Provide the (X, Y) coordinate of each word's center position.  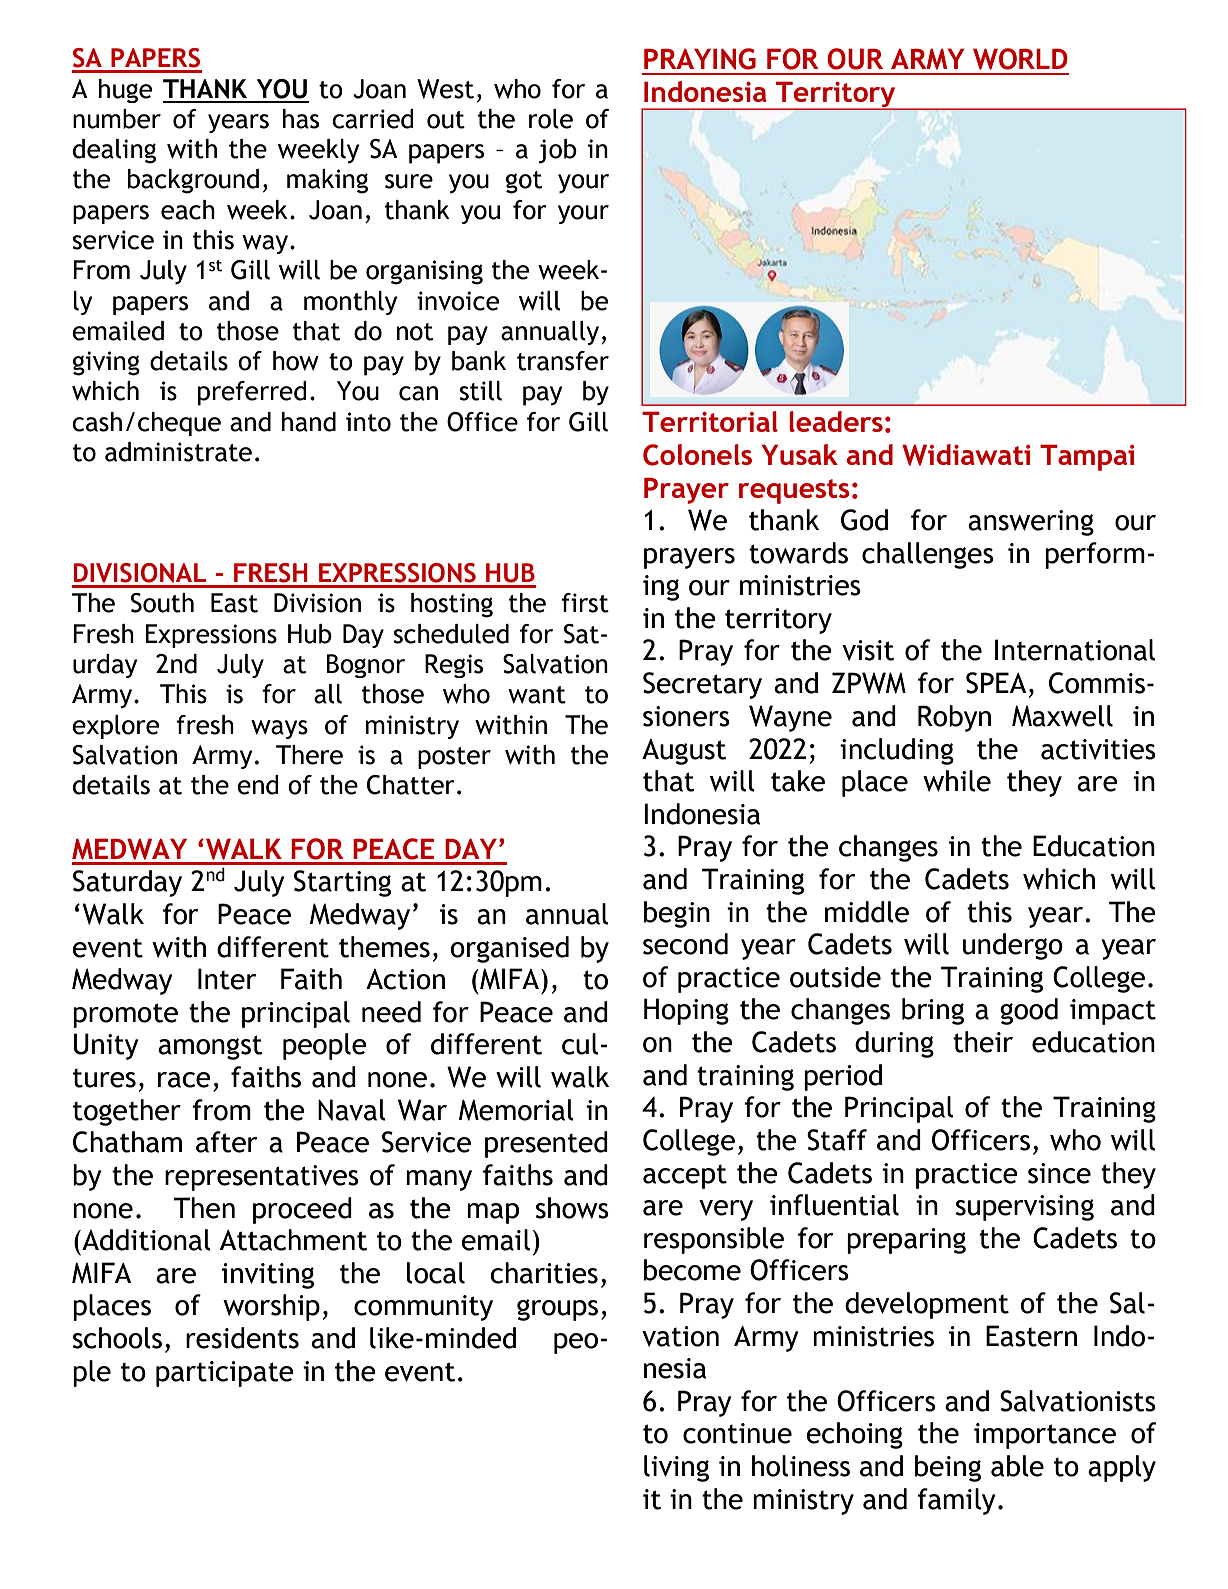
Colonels (697, 455)
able (1017, 1466)
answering (1031, 523)
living (676, 1468)
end (258, 785)
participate (225, 1374)
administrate (178, 452)
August (684, 752)
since (1059, 1173)
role (551, 119)
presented (546, 1144)
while (957, 781)
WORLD (1020, 59)
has (301, 119)
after (226, 1142)
